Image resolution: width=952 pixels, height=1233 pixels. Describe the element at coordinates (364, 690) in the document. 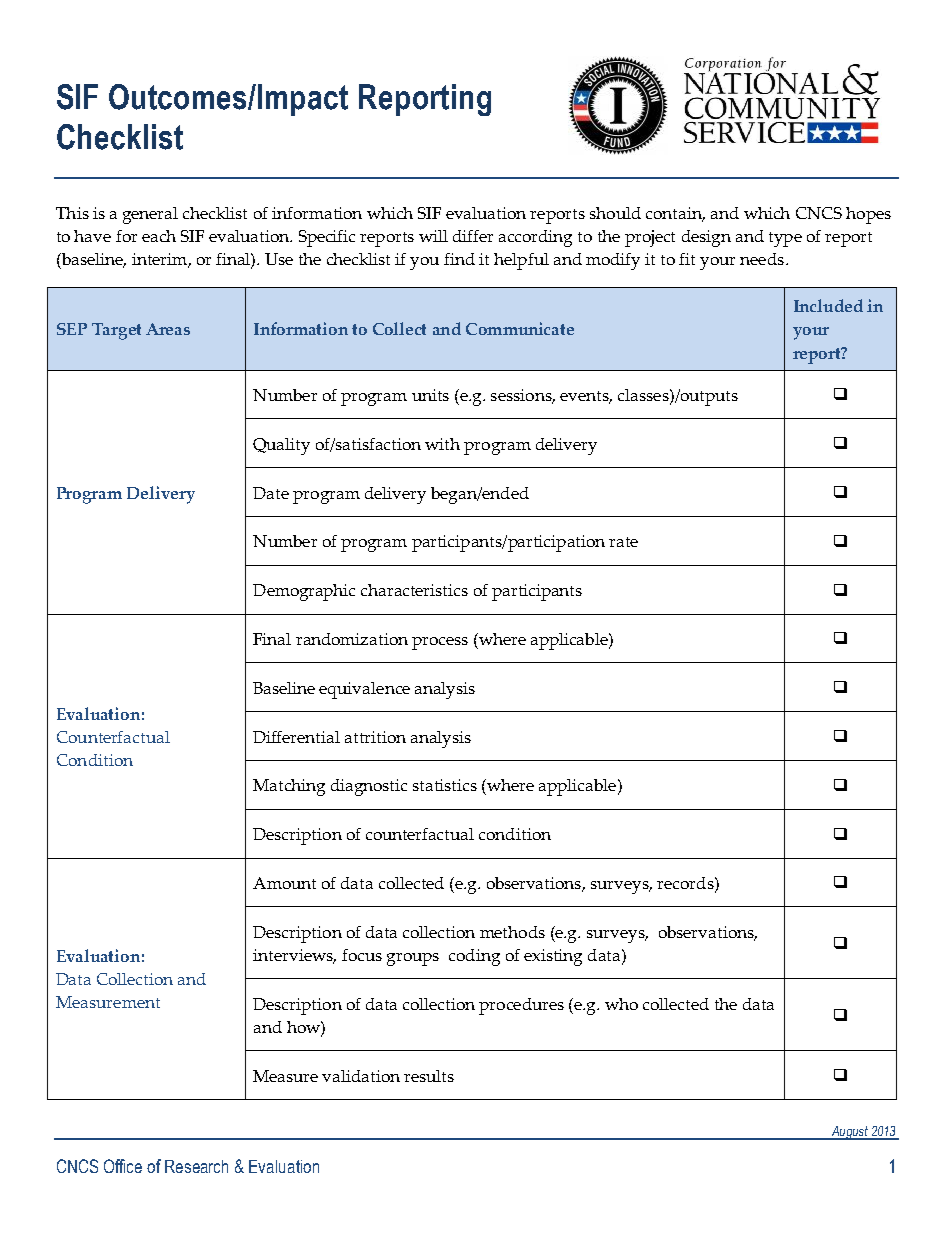

I see `equivalence` at that location.
